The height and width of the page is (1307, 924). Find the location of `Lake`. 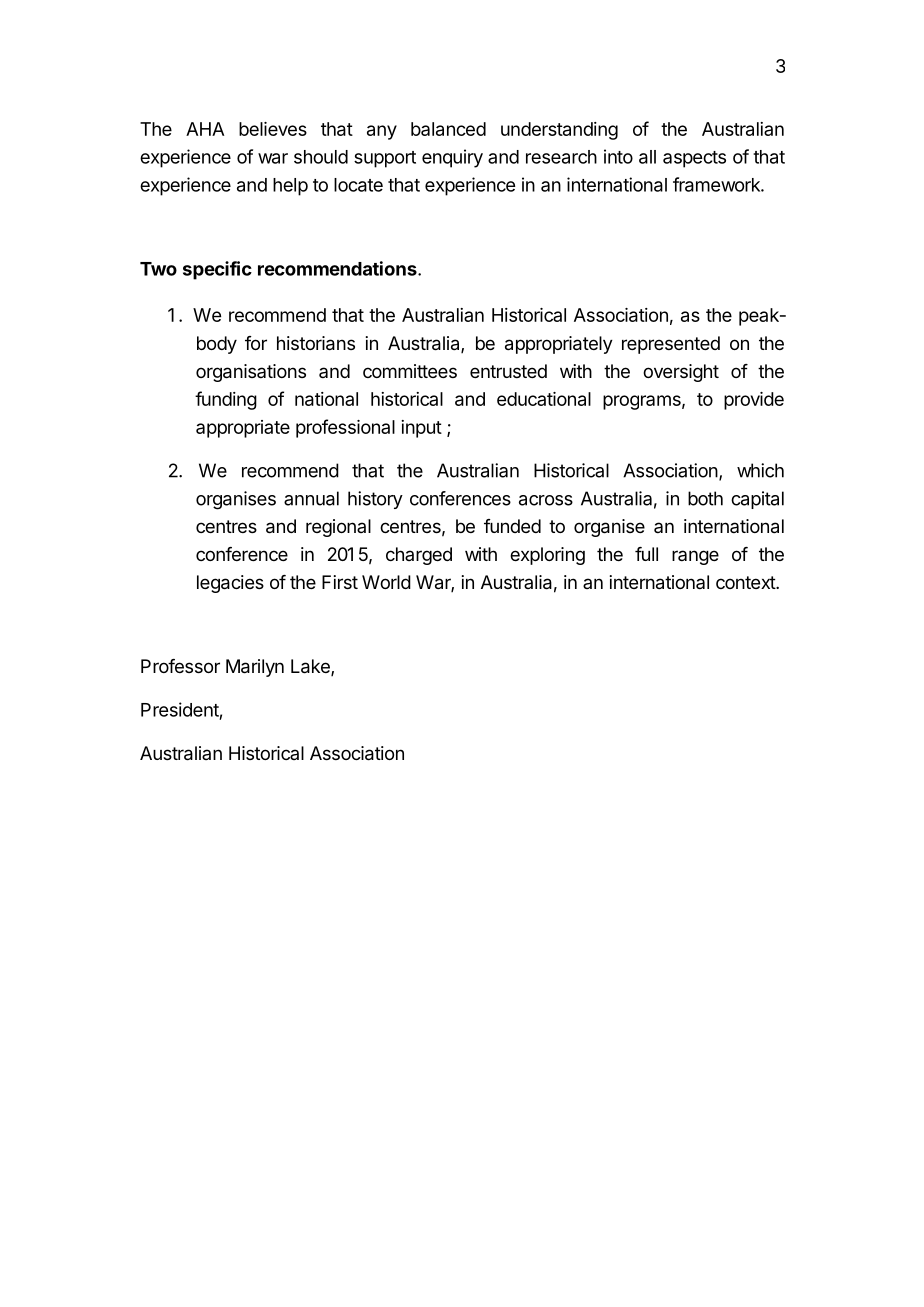

Lake is located at coordinates (311, 667).
